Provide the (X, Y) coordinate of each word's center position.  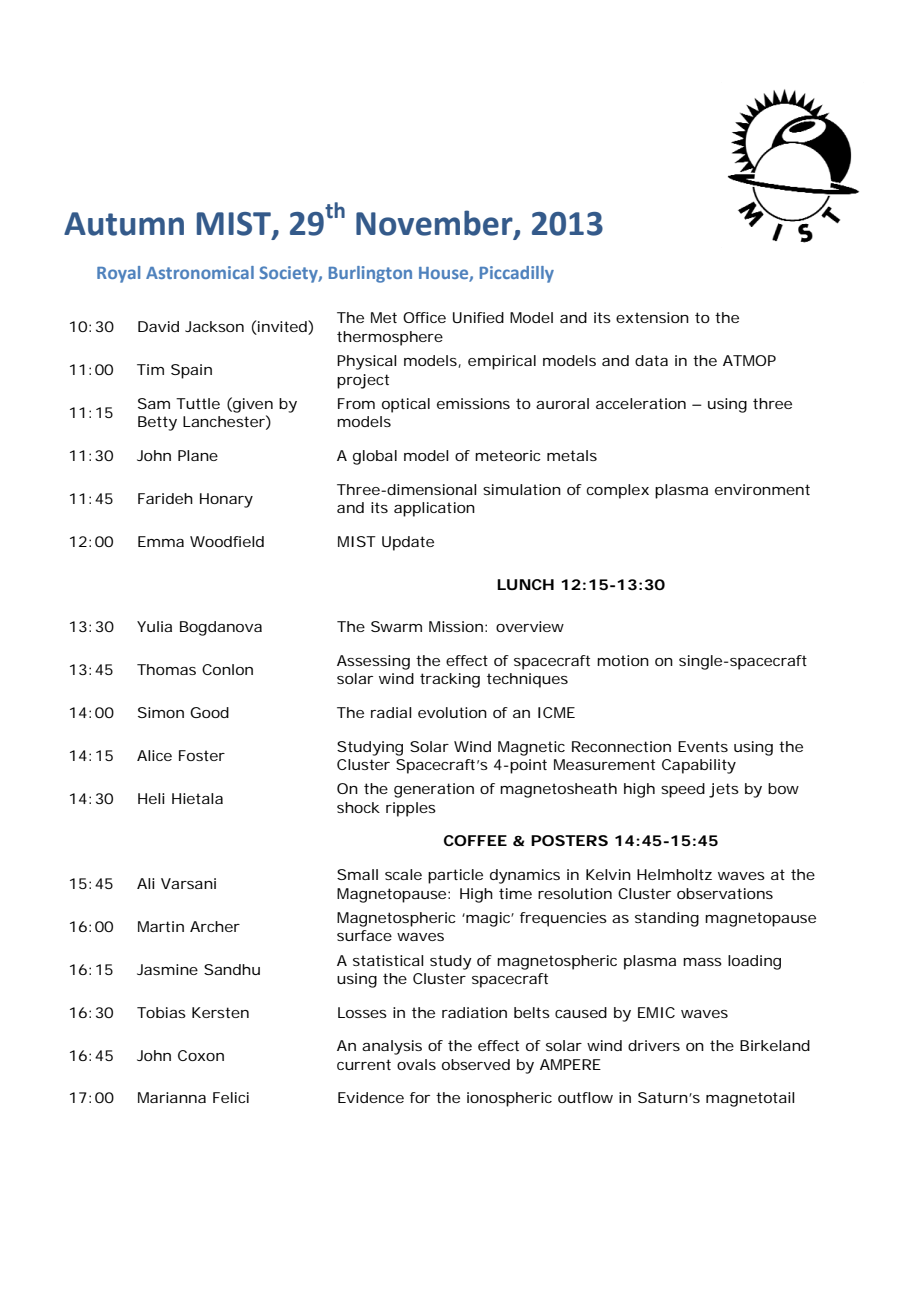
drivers (654, 1045)
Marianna (172, 1097)
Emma (161, 541)
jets (724, 790)
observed (476, 1064)
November (435, 224)
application (434, 509)
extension (652, 317)
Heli (151, 798)
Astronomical (200, 272)
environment (762, 489)
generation (434, 790)
